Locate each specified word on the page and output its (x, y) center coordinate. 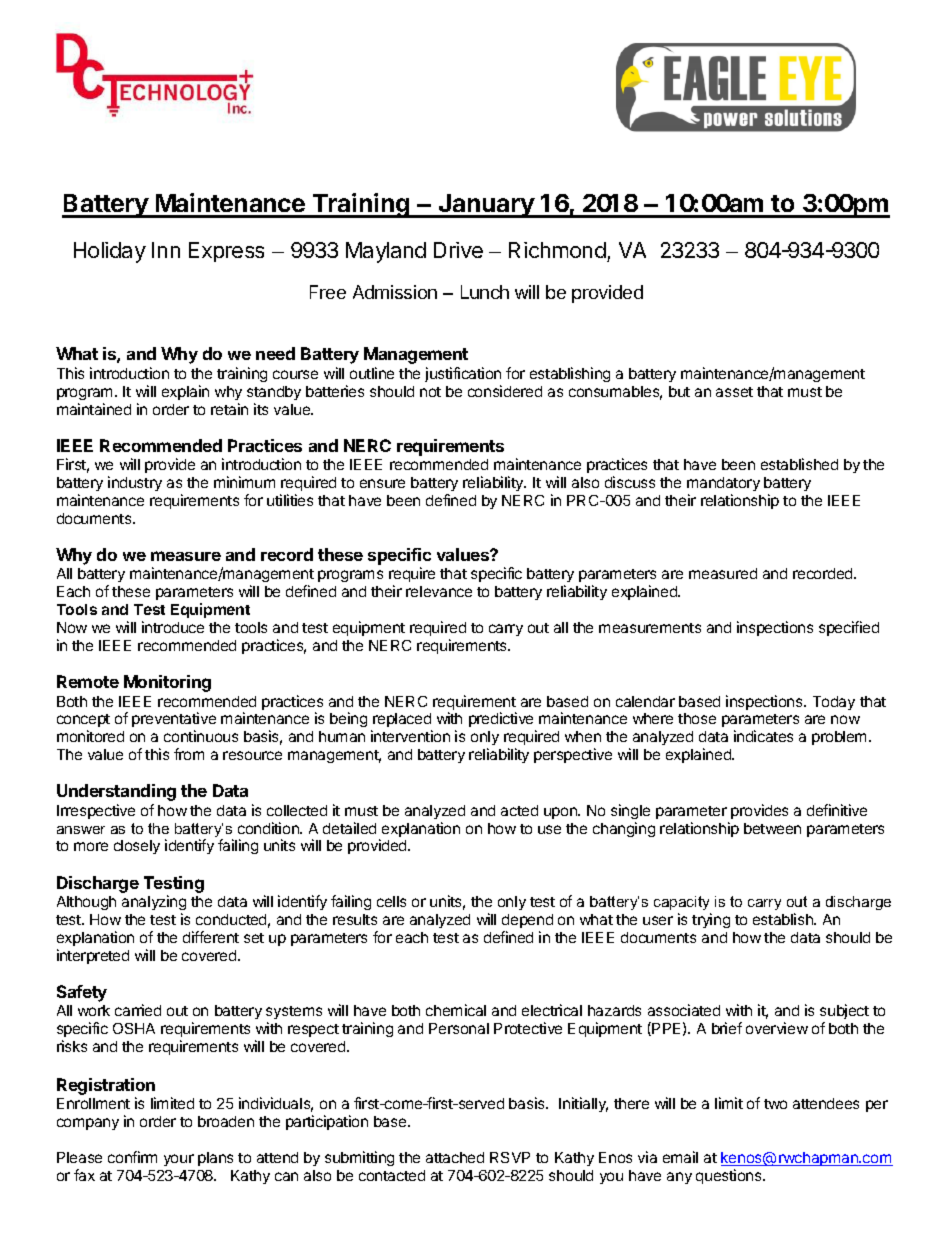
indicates (763, 736)
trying (711, 920)
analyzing (154, 902)
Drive (458, 250)
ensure (382, 483)
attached (455, 1157)
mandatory (723, 484)
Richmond (557, 250)
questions (730, 1176)
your (179, 1160)
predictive (502, 721)
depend (527, 921)
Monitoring (167, 683)
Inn (166, 250)
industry (135, 483)
